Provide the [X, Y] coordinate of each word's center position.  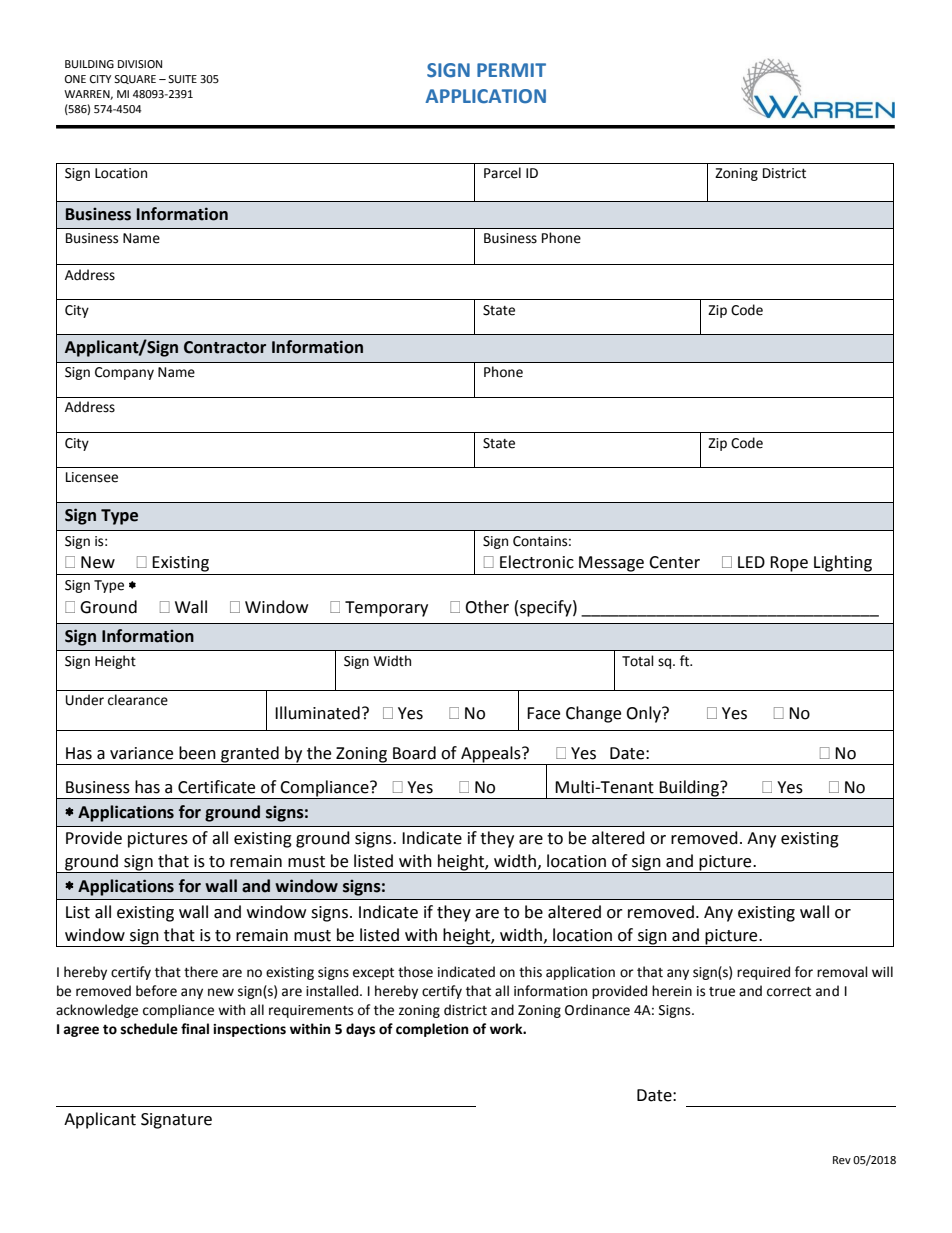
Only [644, 714]
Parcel [502, 173]
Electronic [537, 562]
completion [432, 1030]
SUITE [182, 79]
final [195, 1029]
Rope [789, 564]
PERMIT [511, 70]
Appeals [491, 755]
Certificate [216, 787]
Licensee [92, 477]
